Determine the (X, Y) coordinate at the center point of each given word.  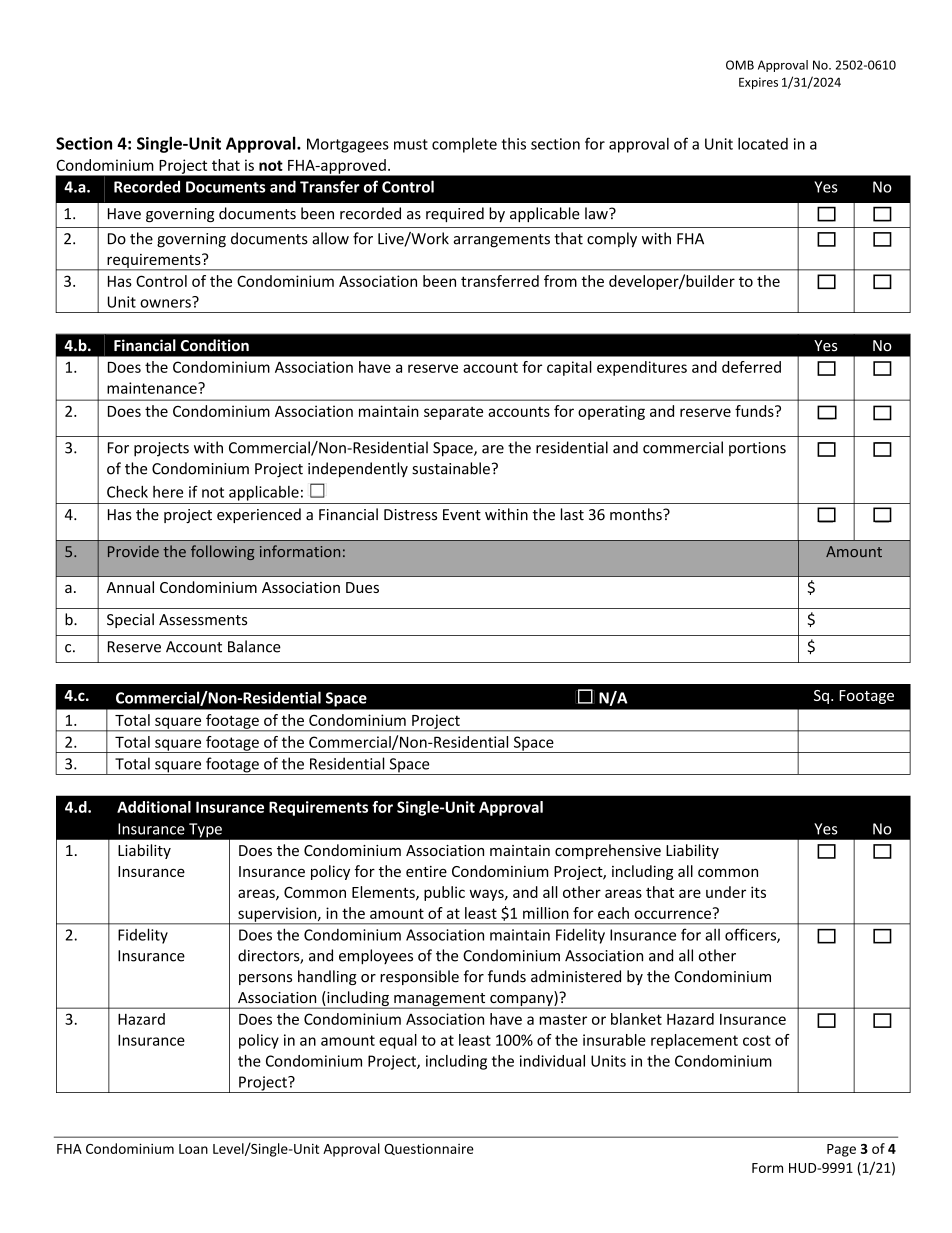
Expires (758, 83)
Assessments (203, 620)
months (637, 514)
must (411, 144)
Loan (193, 1149)
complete (464, 145)
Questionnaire (429, 1149)
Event (462, 515)
